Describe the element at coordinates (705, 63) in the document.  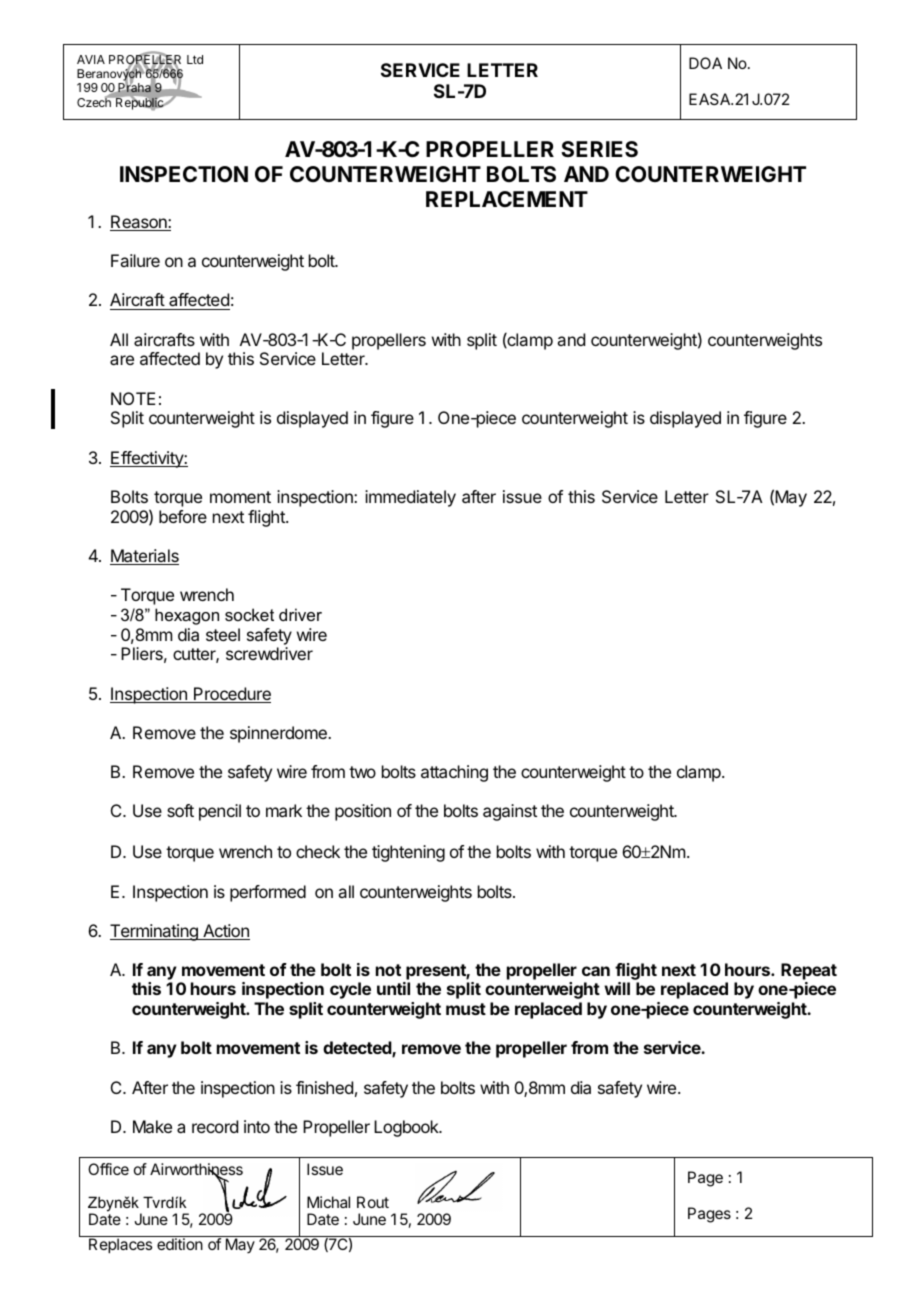
I see `DOA` at that location.
